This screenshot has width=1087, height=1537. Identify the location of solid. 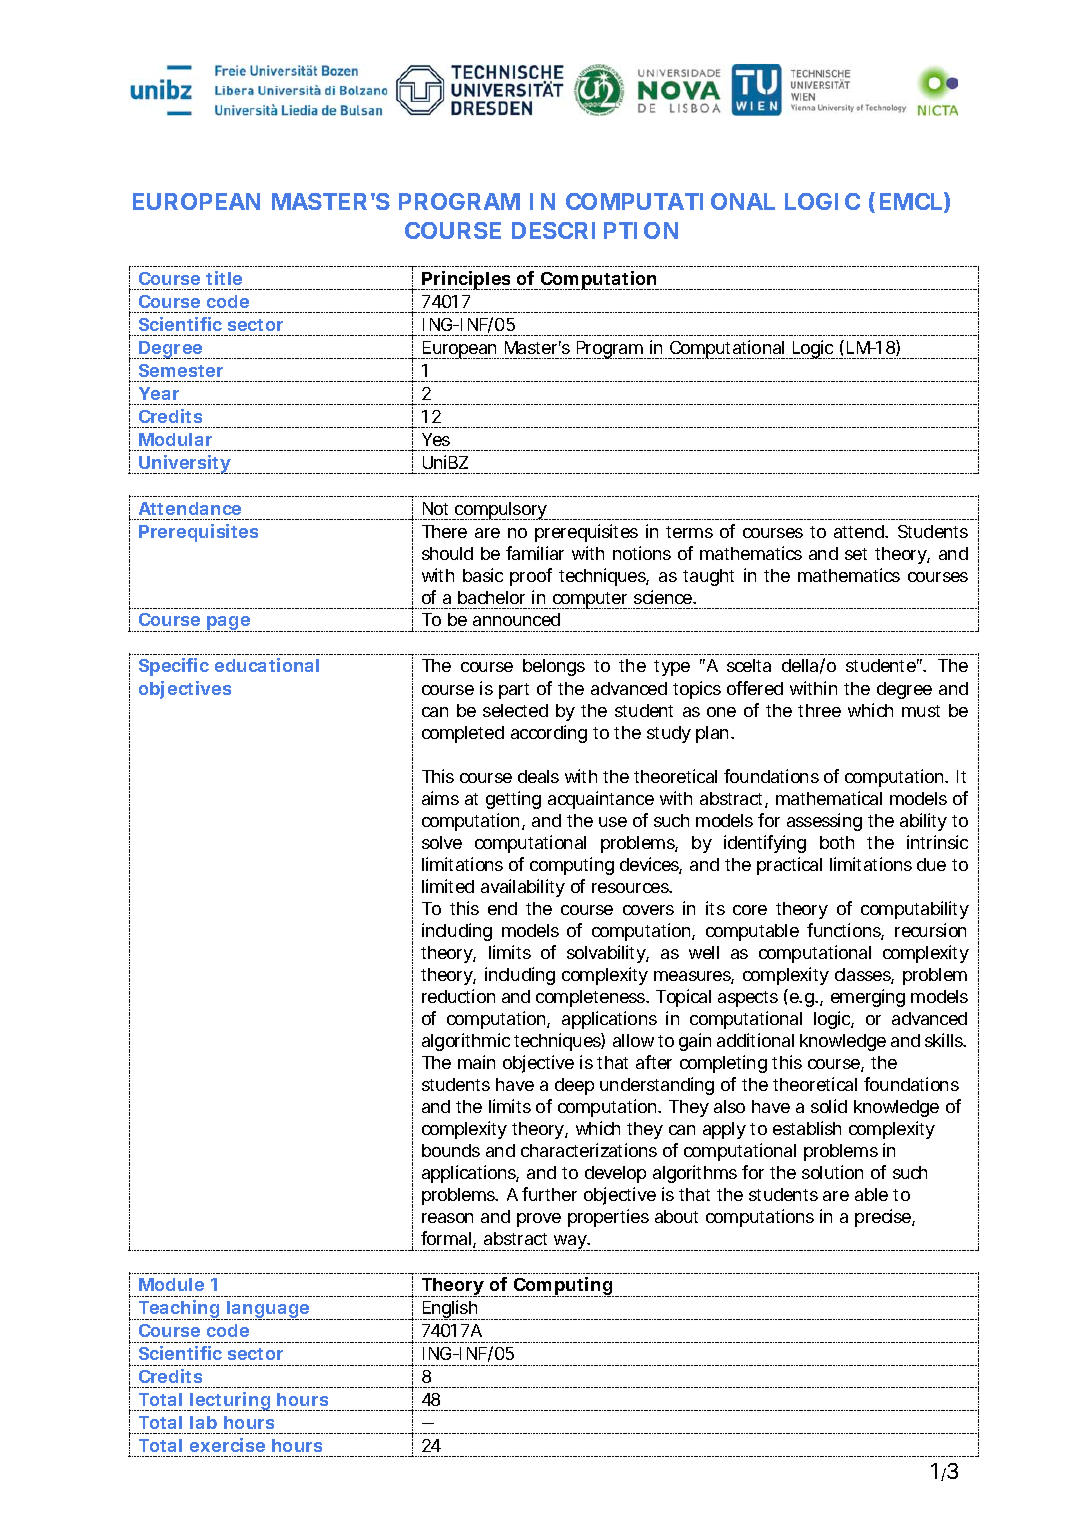
(829, 1106).
